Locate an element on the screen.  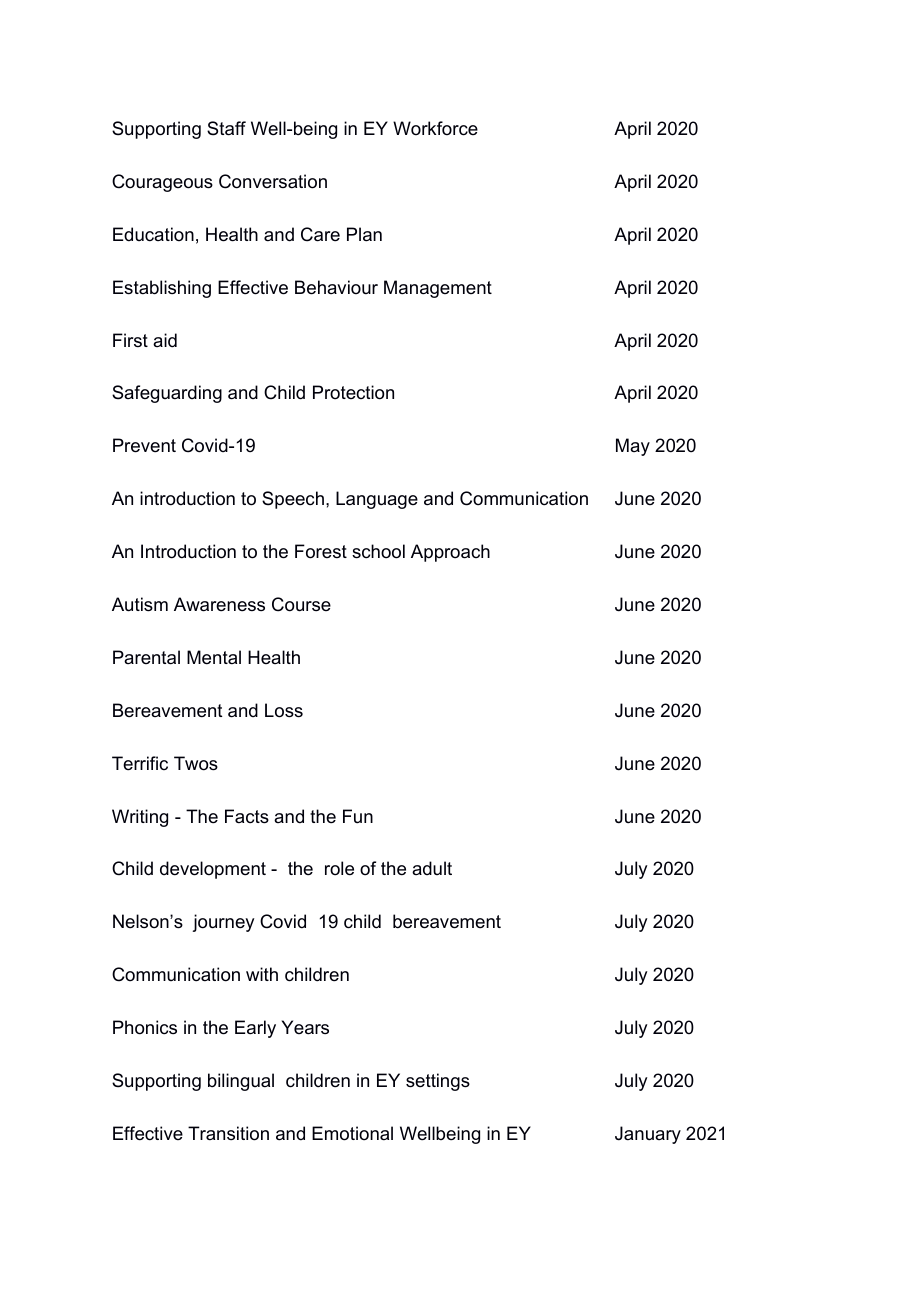
school is located at coordinates (378, 551).
